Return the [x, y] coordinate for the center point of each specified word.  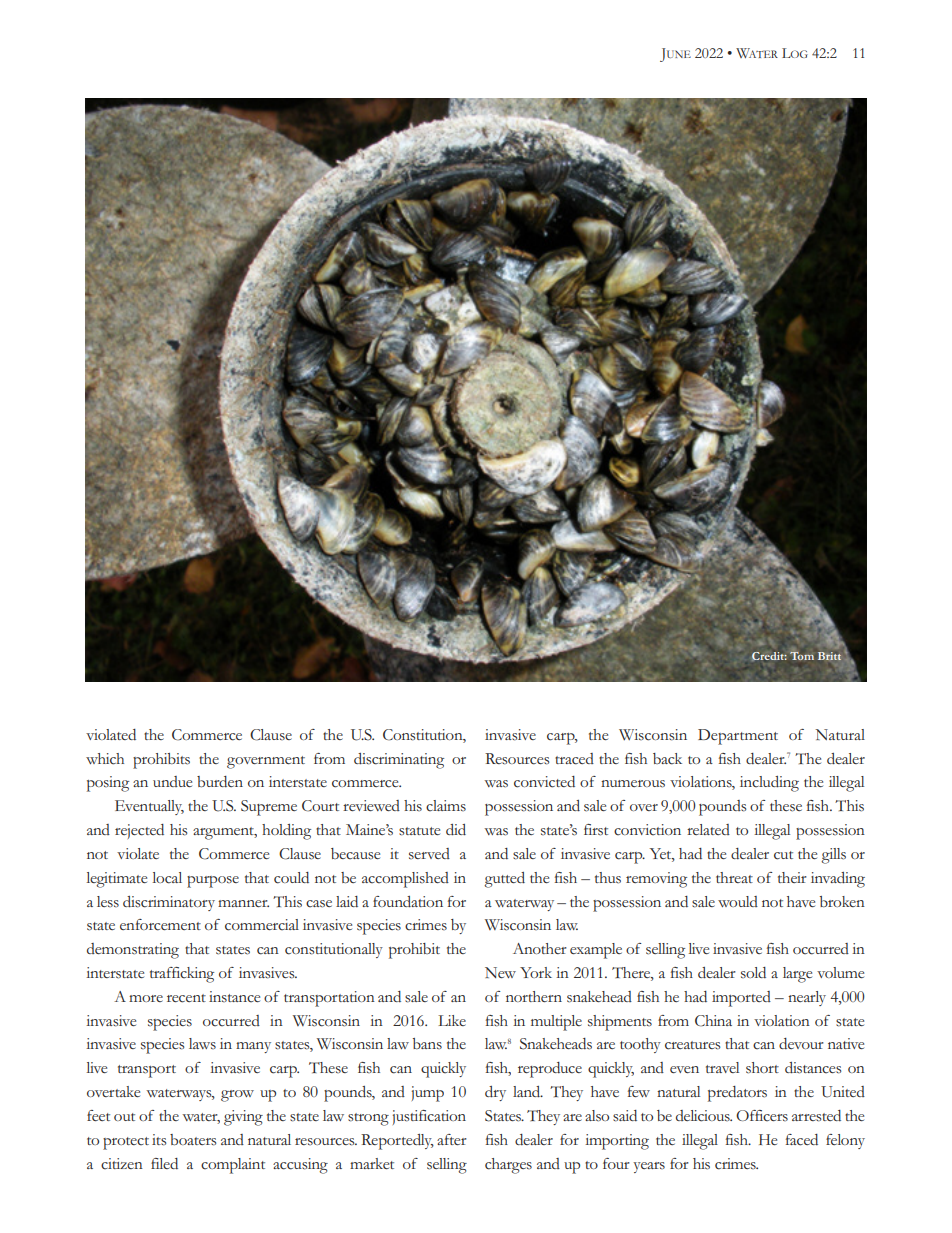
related [708, 829]
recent [186, 998]
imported [741, 999]
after [452, 1139]
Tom [802, 654]
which [105, 759]
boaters [193, 1140]
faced [802, 1140]
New [500, 972]
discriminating [399, 761]
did [456, 829]
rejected [139, 831]
